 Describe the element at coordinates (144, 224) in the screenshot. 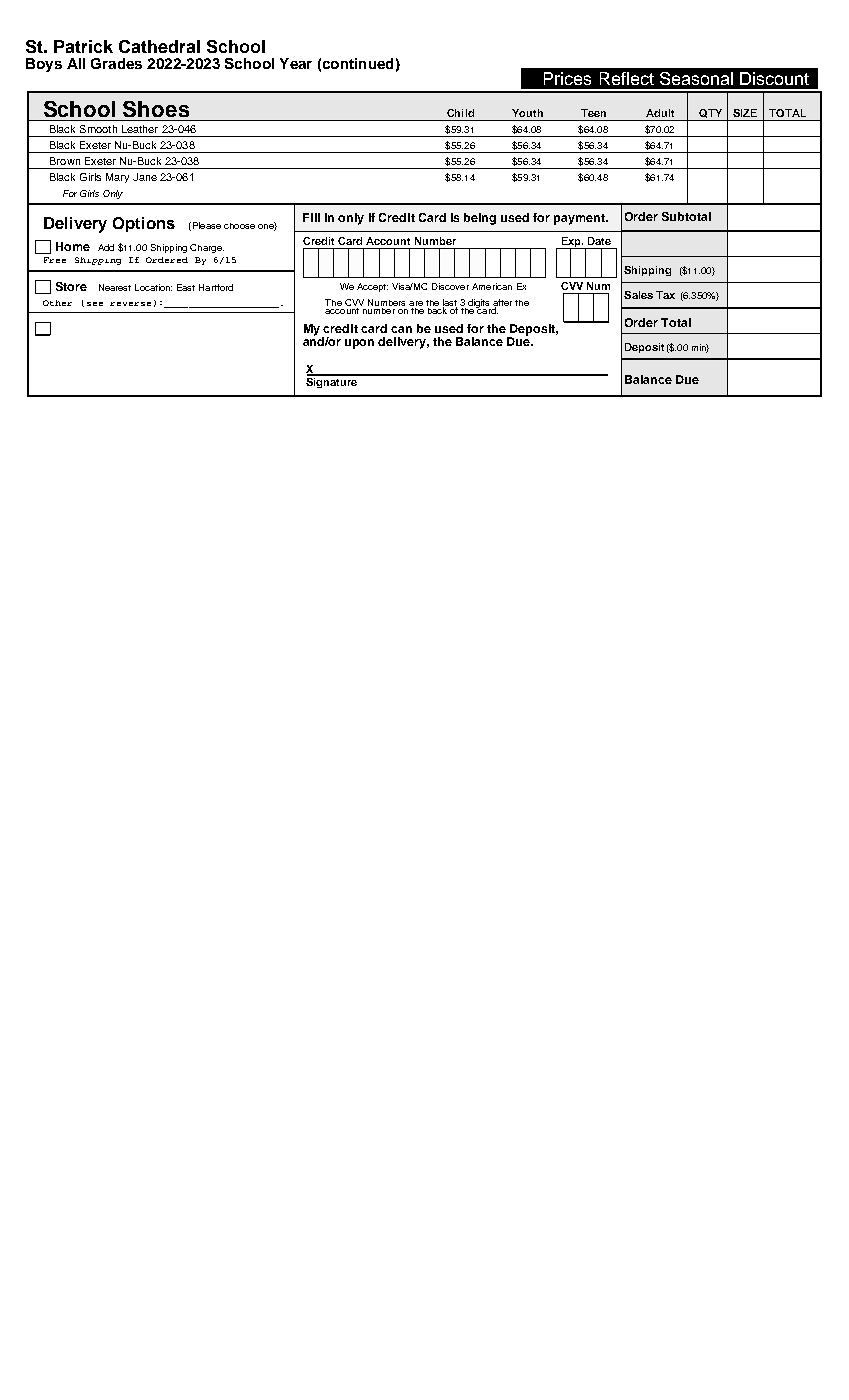

I see `Options` at that location.
